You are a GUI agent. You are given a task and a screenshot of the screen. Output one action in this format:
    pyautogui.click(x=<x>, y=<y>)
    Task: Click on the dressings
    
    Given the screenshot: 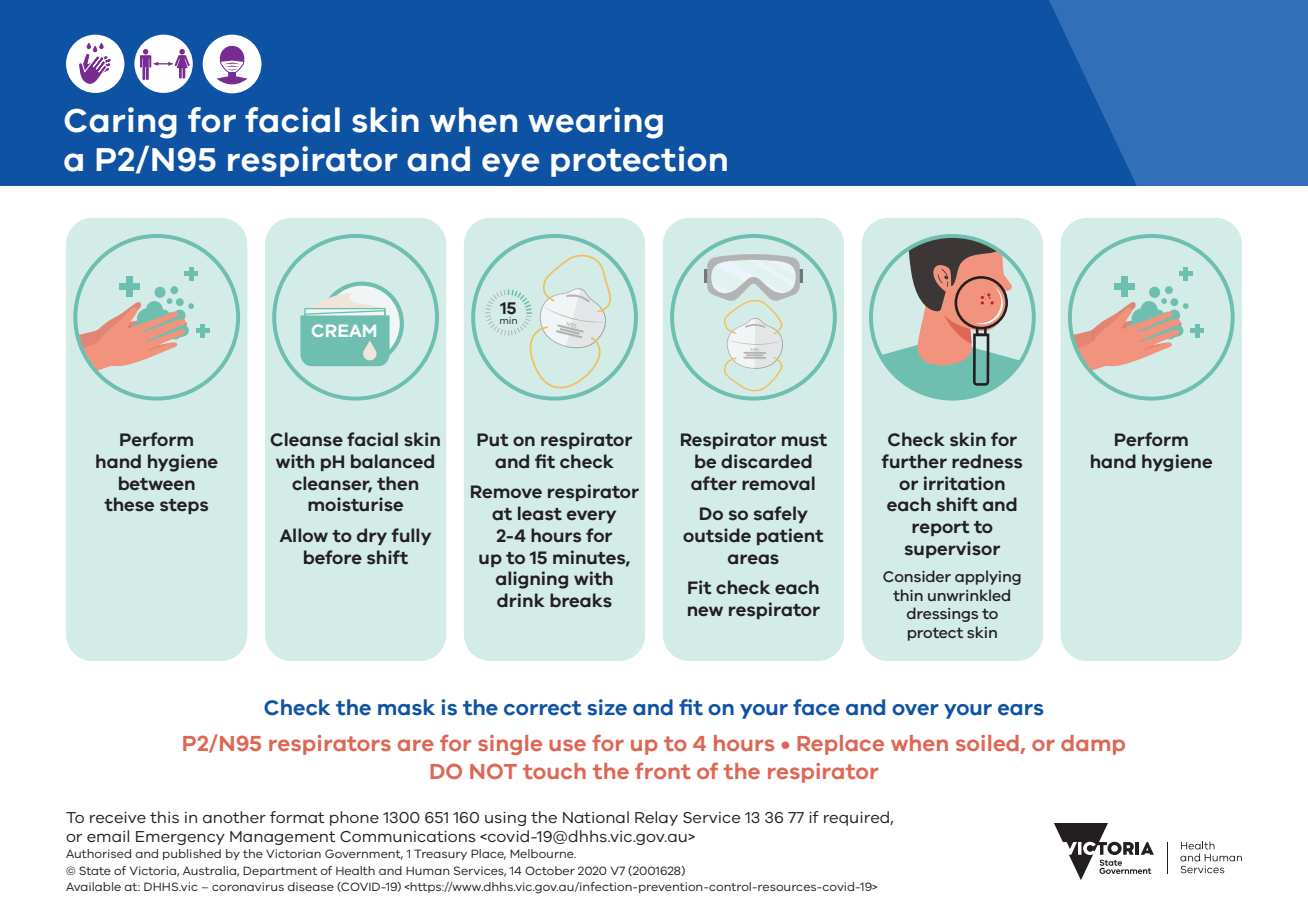 What is the action you would take?
    pyautogui.click(x=942, y=614)
